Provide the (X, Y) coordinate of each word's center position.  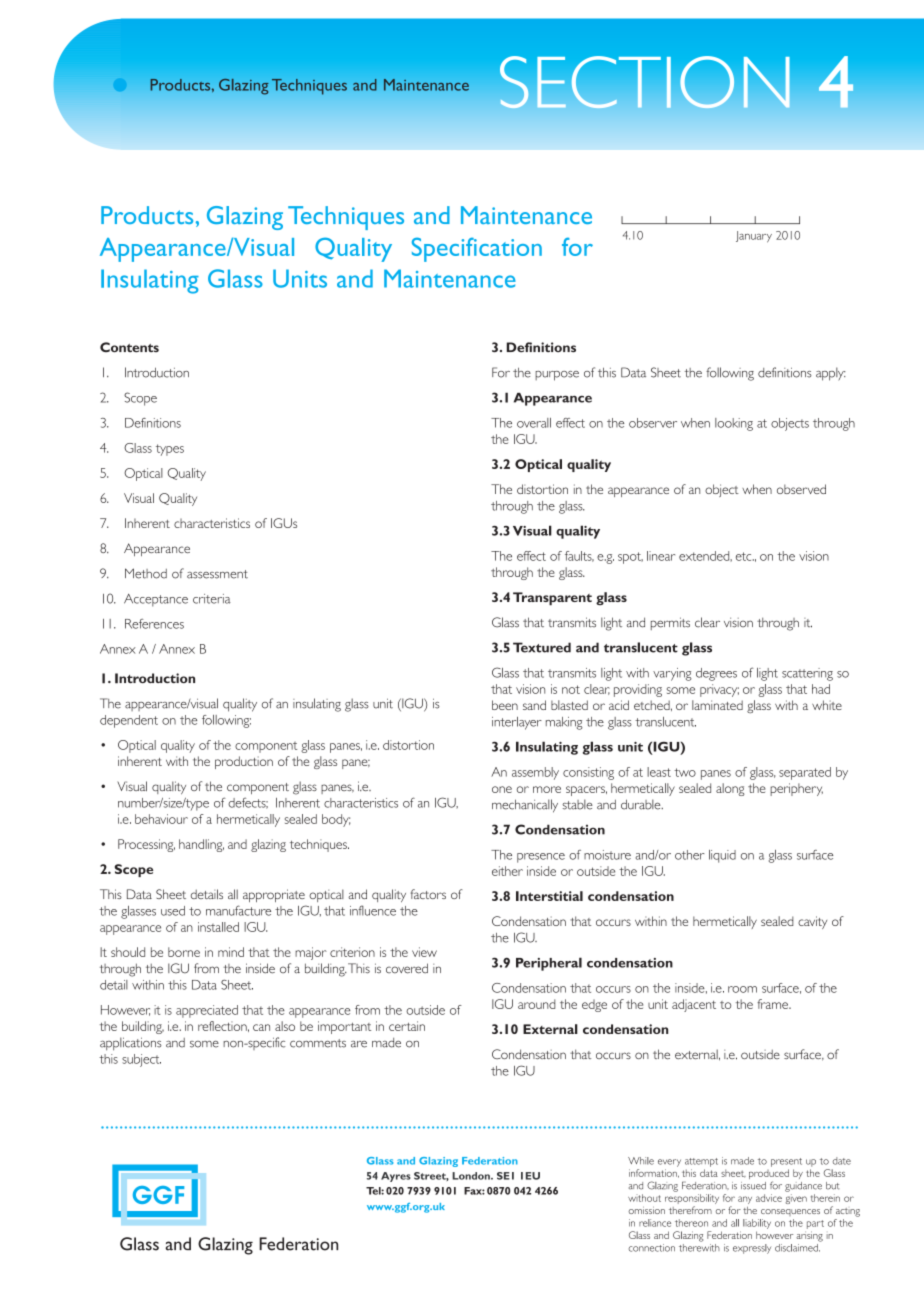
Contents (129, 347)
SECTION (645, 82)
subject (141, 1060)
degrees (716, 674)
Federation (490, 1161)
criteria (212, 599)
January (754, 237)
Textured (542, 647)
